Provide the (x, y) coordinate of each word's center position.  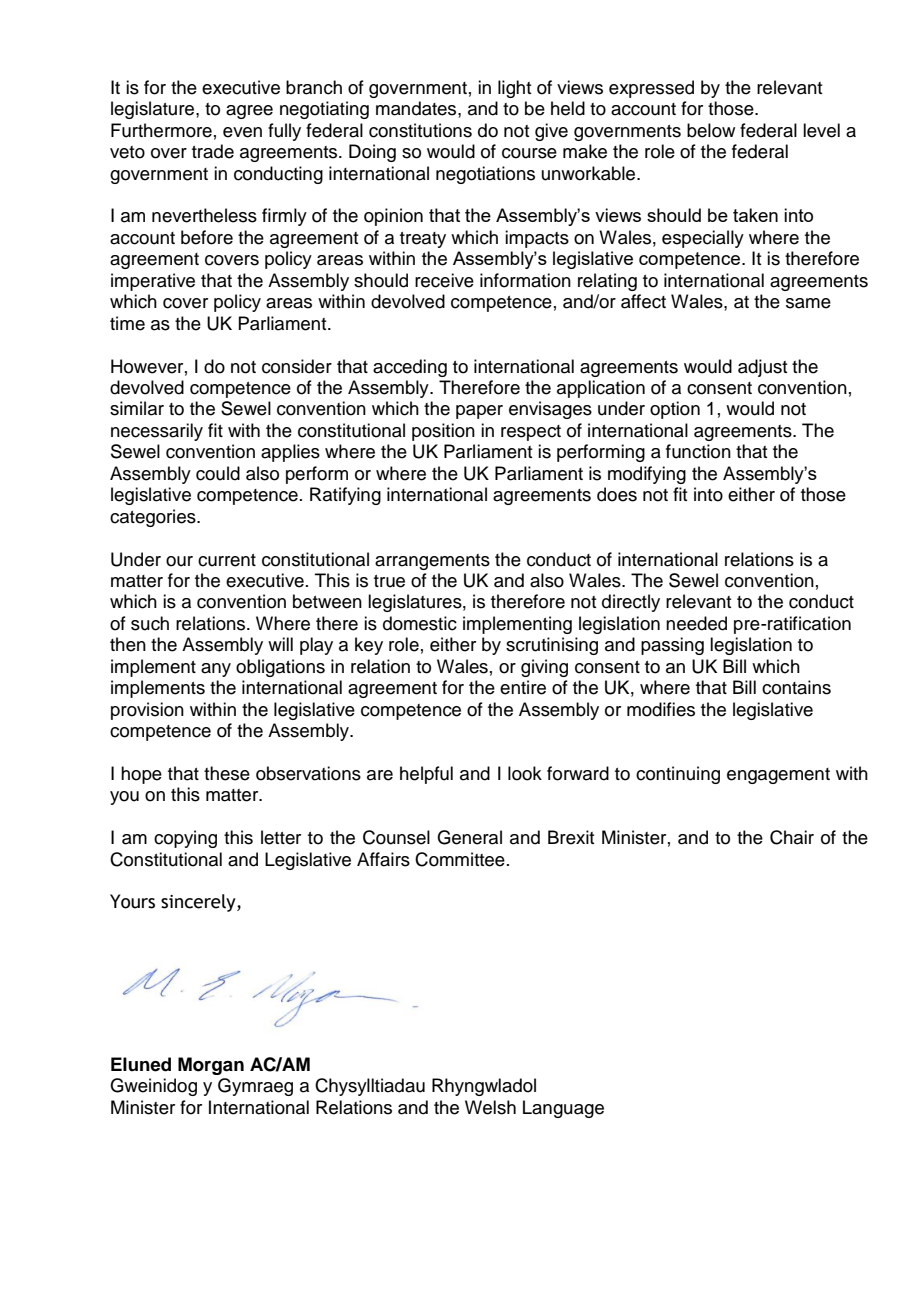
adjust (762, 368)
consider (297, 366)
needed (696, 623)
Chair (792, 837)
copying (185, 839)
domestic (420, 623)
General (469, 837)
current (227, 560)
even (242, 132)
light (514, 89)
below (711, 130)
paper (479, 412)
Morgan (211, 1066)
